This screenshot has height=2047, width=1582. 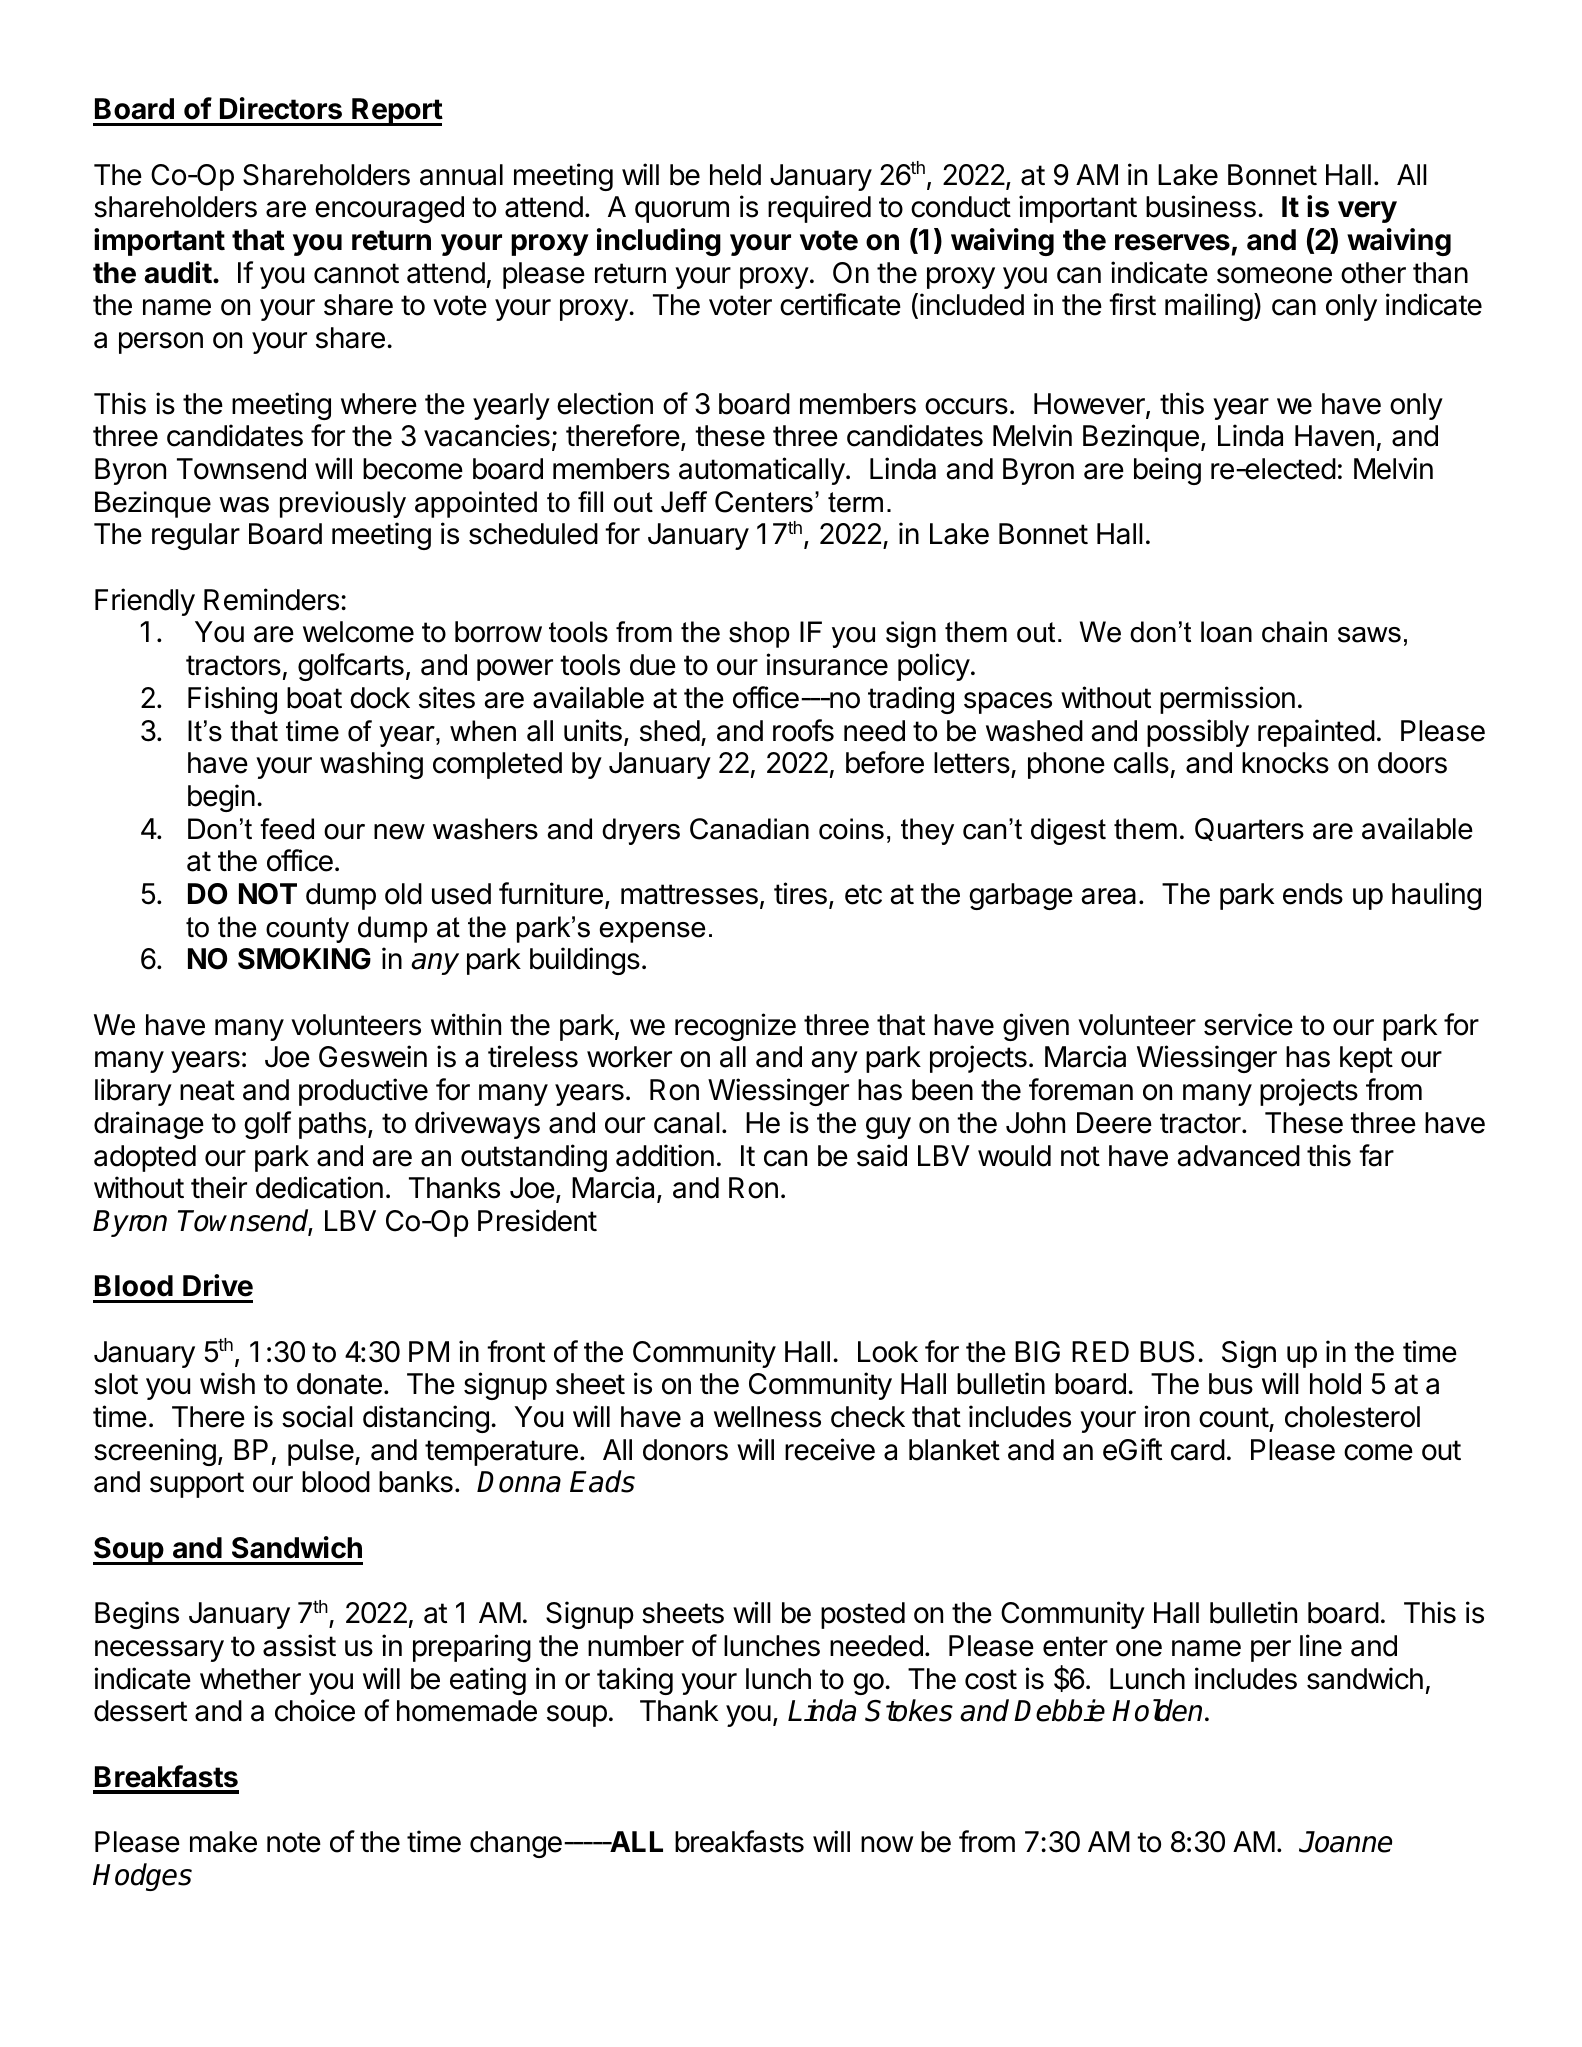 What do you see at coordinates (1345, 1842) in the screenshot?
I see `Joanne` at bounding box center [1345, 1842].
